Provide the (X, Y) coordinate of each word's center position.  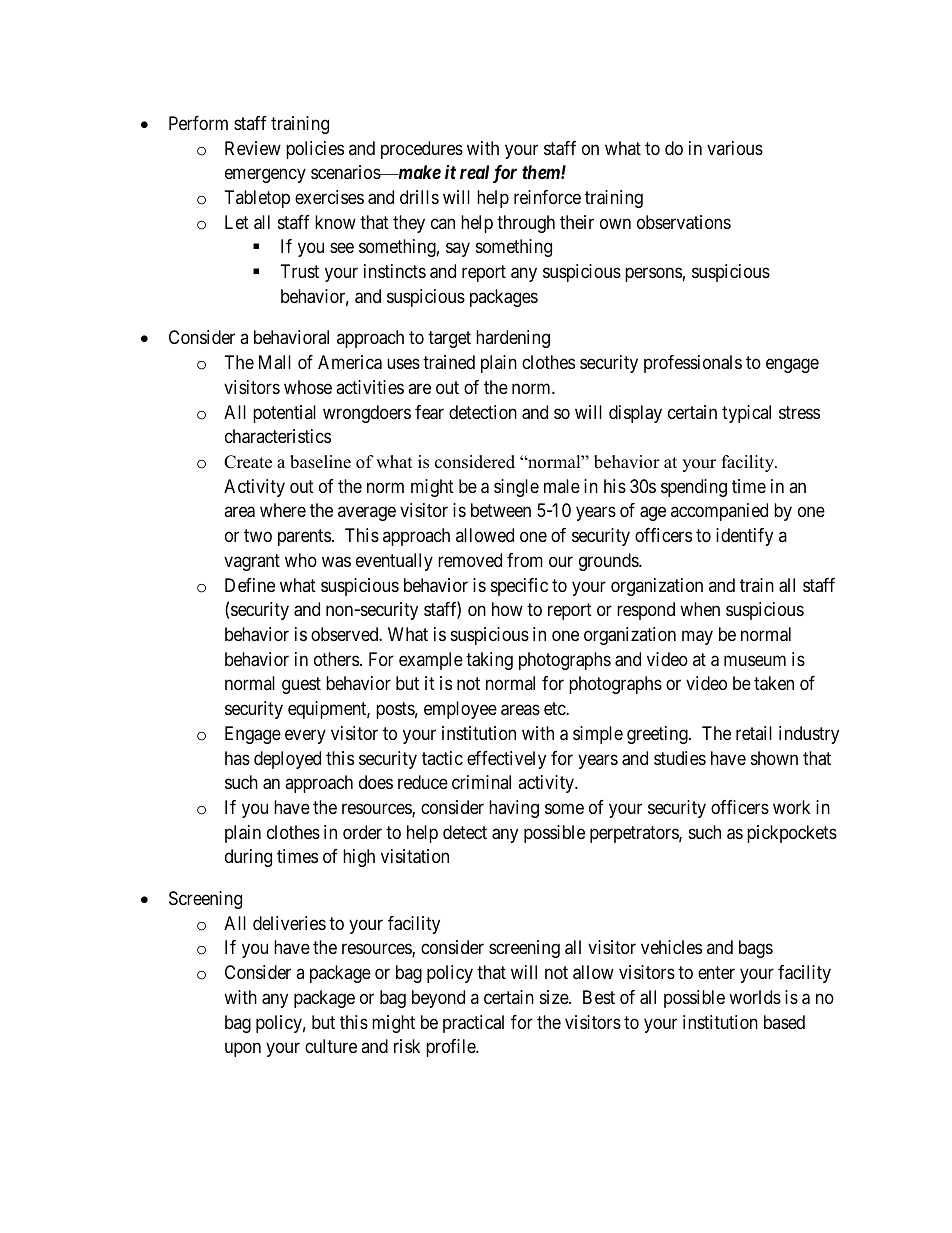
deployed (287, 760)
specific (519, 587)
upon (243, 1050)
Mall (275, 362)
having (514, 809)
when (700, 609)
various (735, 148)
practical (473, 1024)
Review (253, 148)
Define (250, 585)
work (791, 807)
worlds (755, 997)
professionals (693, 364)
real (474, 172)
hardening (513, 339)
